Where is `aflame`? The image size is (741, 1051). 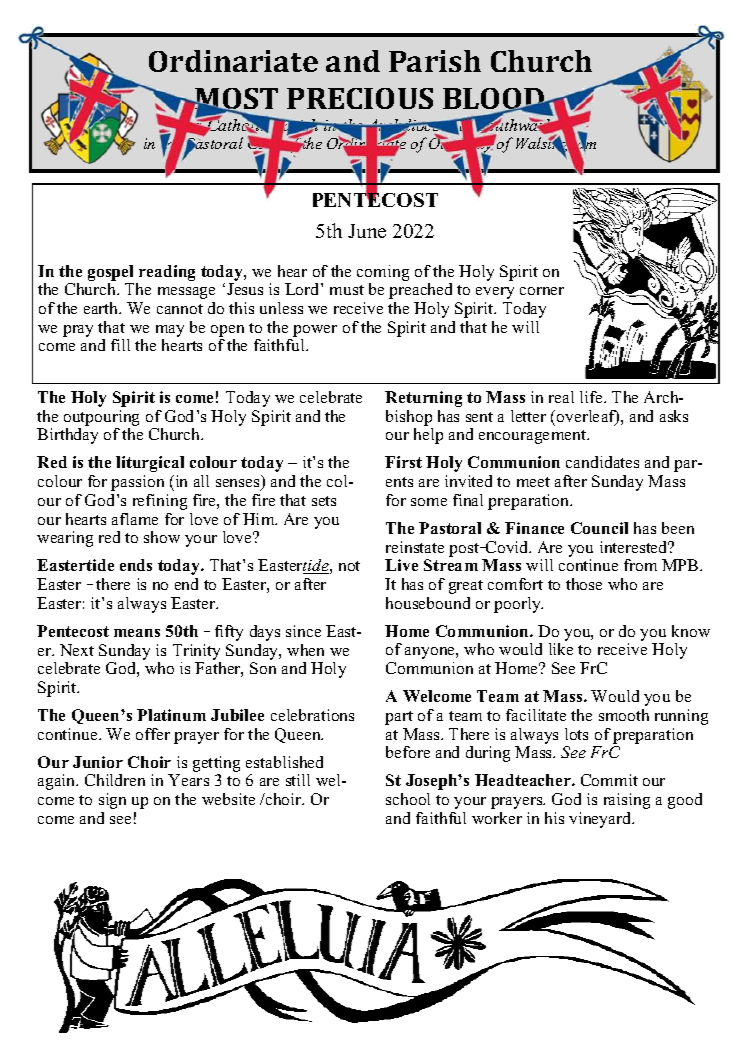
aflame is located at coordinates (135, 519).
